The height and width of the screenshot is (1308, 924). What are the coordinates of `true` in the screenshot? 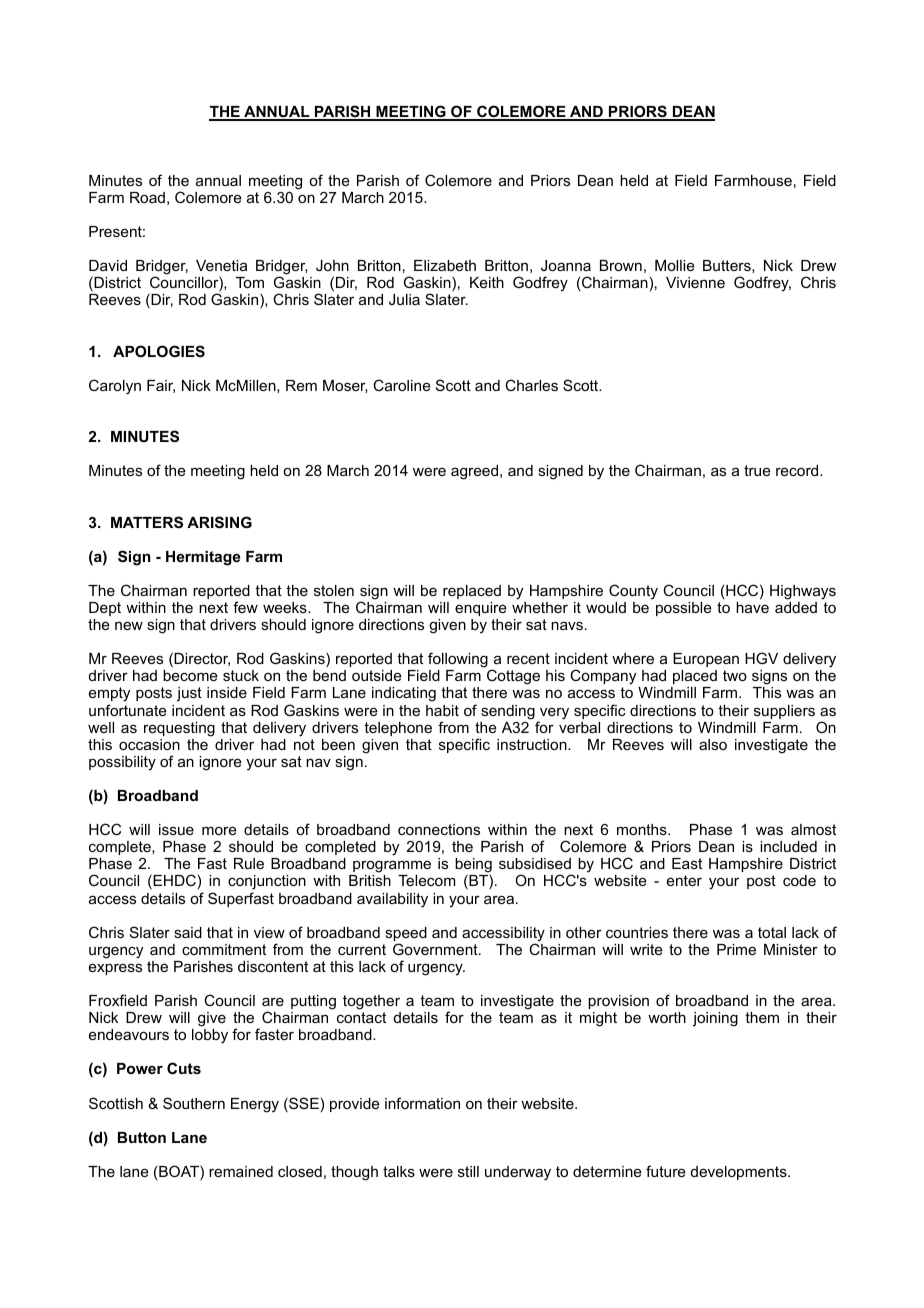 It's located at (757, 470).
